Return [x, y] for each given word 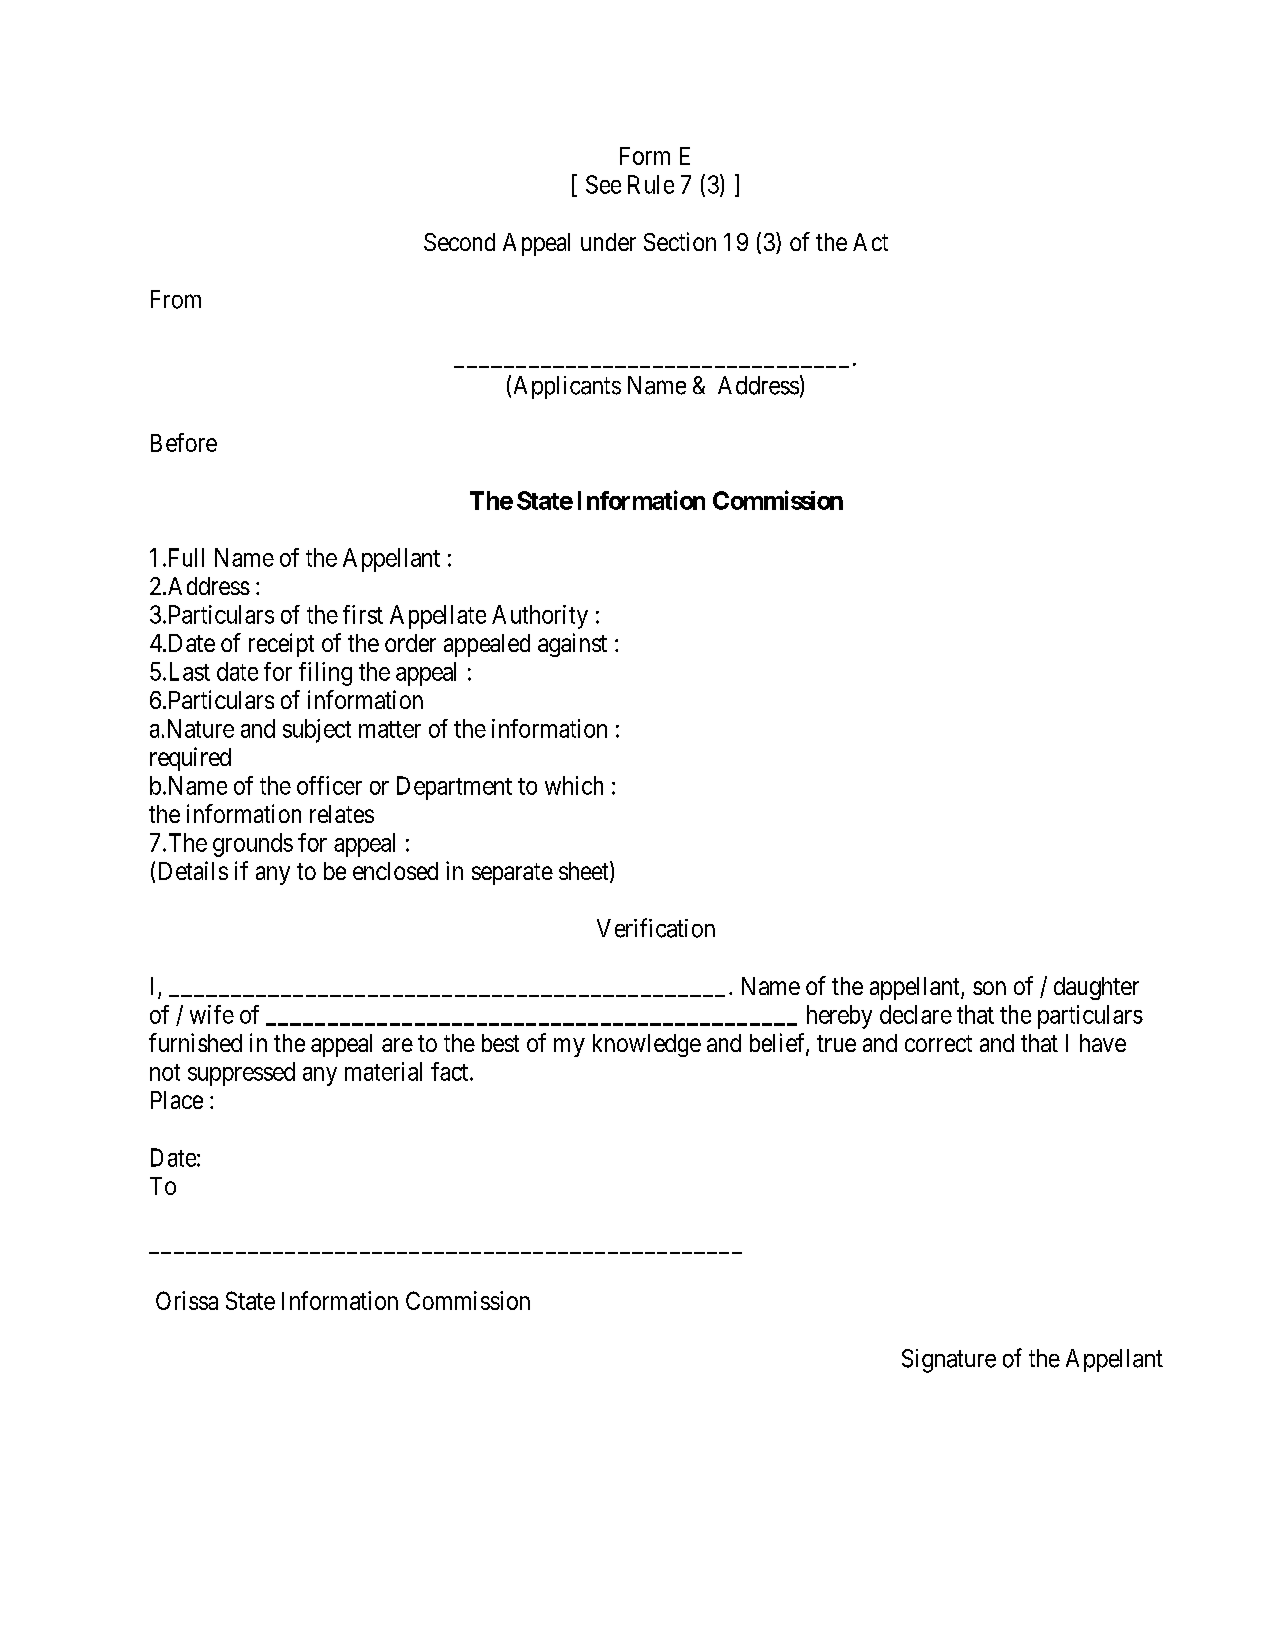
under [608, 242]
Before [184, 442]
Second [459, 242]
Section [680, 241]
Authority [540, 617]
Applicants [567, 387]
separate [512, 874]
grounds [253, 845]
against [572, 645]
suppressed [241, 1074]
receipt [281, 645]
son [989, 988]
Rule [651, 184]
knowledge [647, 1045]
